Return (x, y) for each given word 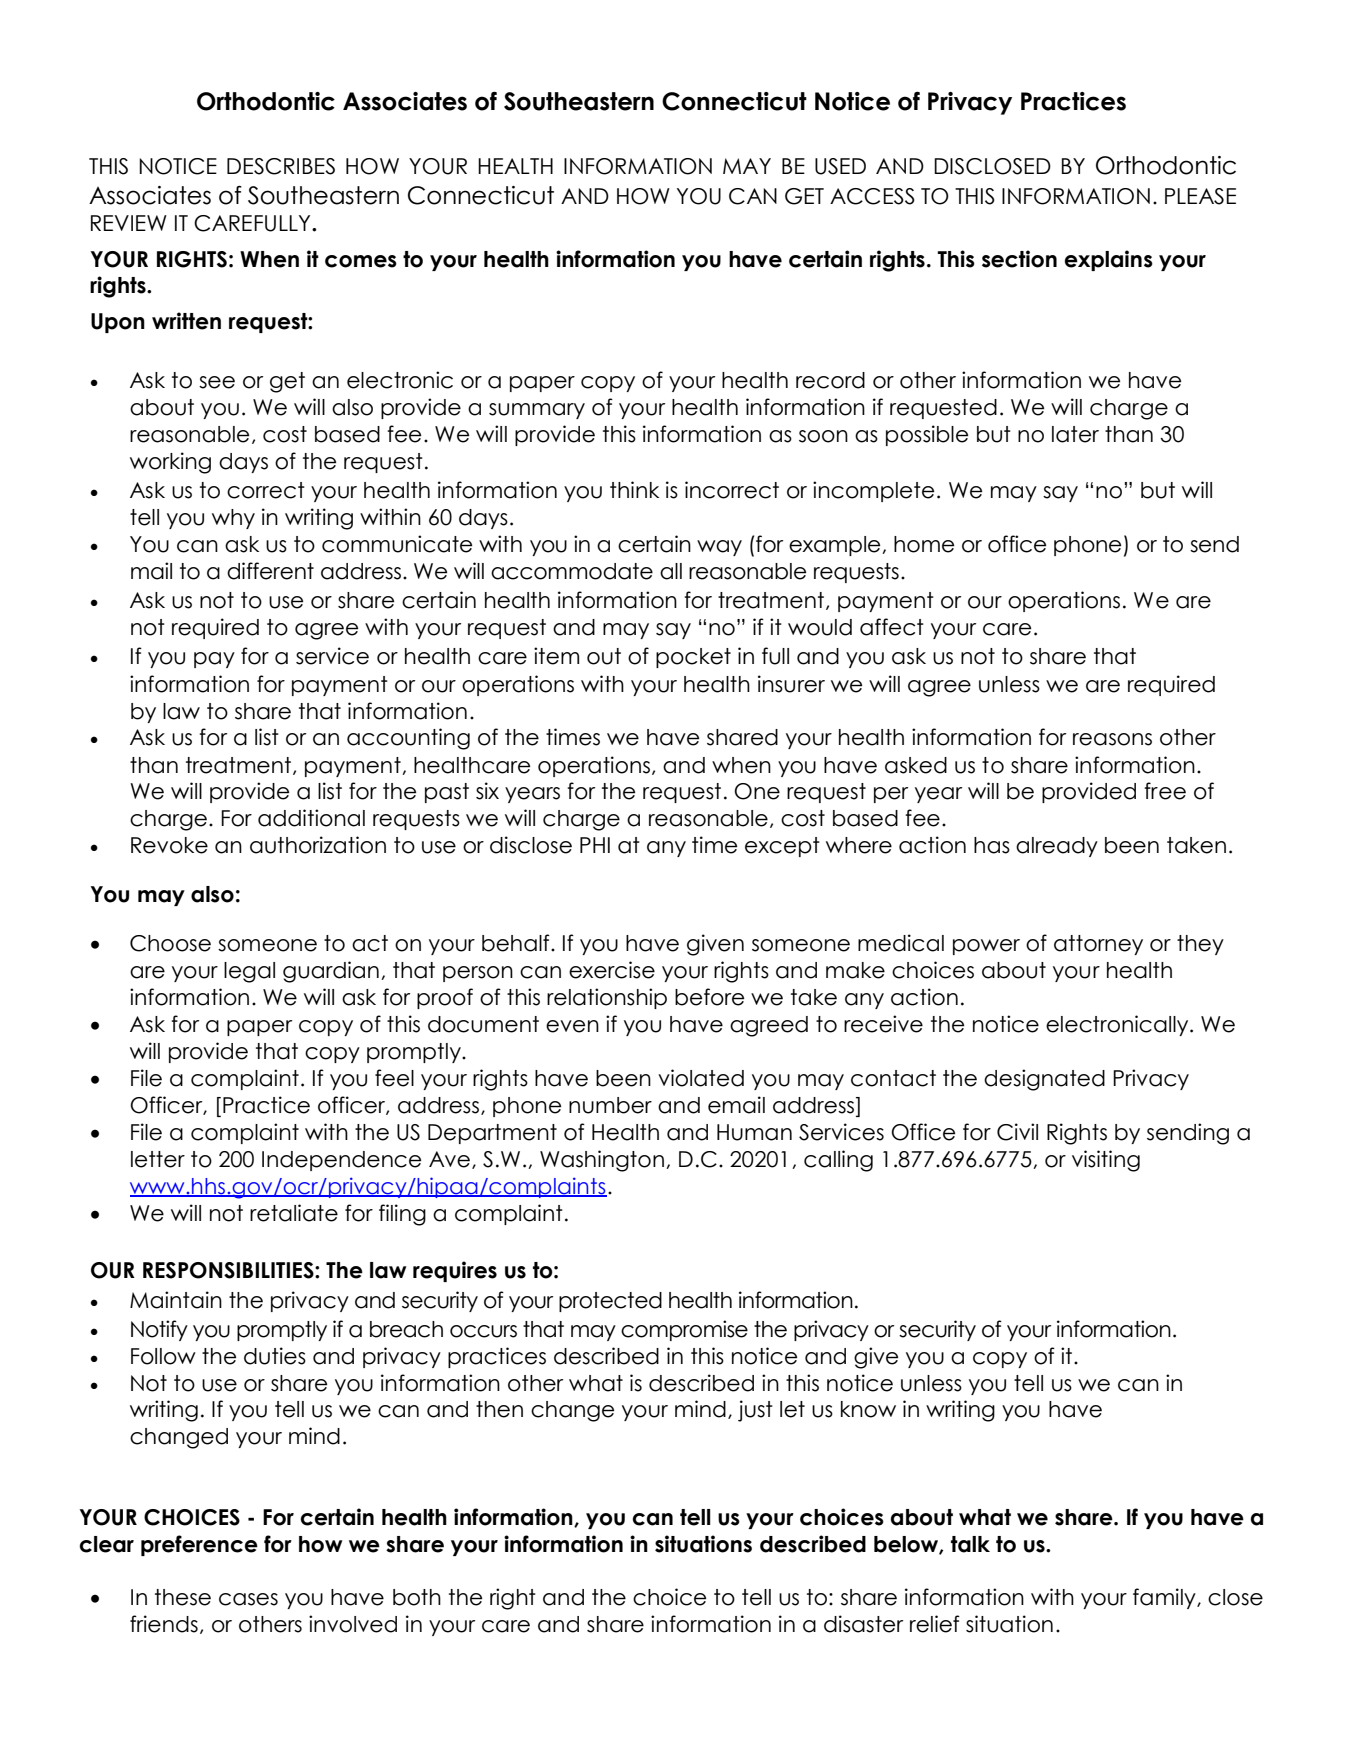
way (719, 548)
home (924, 544)
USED (840, 166)
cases (248, 1599)
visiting (1106, 1161)
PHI (595, 845)
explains (1109, 260)
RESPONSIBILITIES (229, 1270)
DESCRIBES (281, 166)
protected (610, 1302)
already (1057, 847)
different (270, 571)
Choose (170, 943)
